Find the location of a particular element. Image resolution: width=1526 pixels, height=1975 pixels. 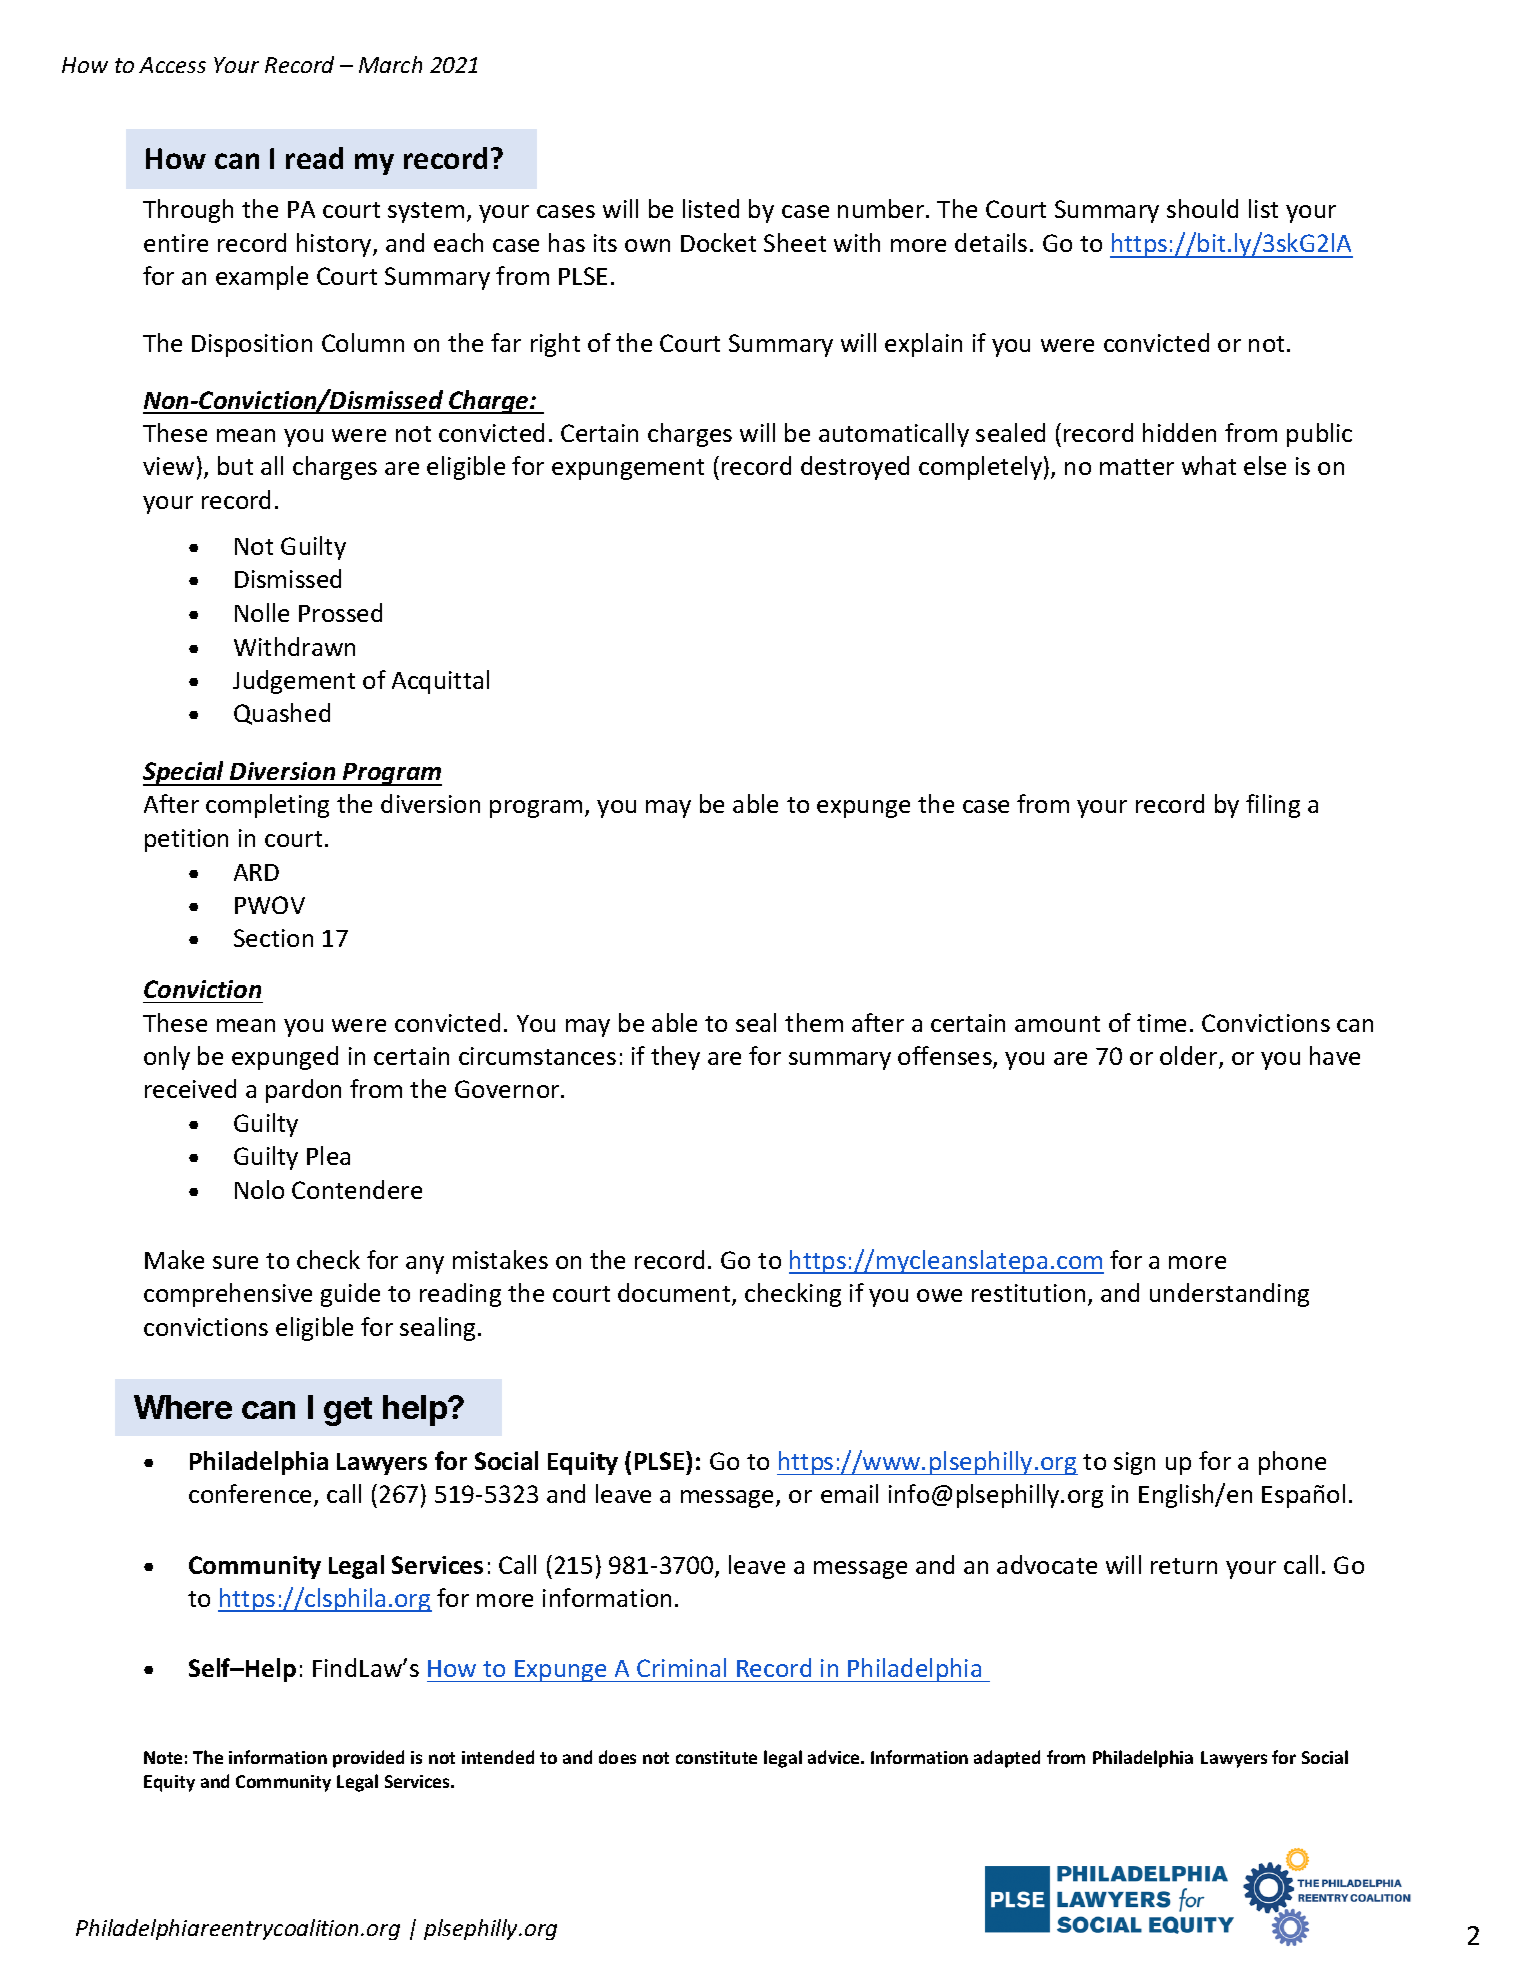

time is located at coordinates (1161, 1023).
